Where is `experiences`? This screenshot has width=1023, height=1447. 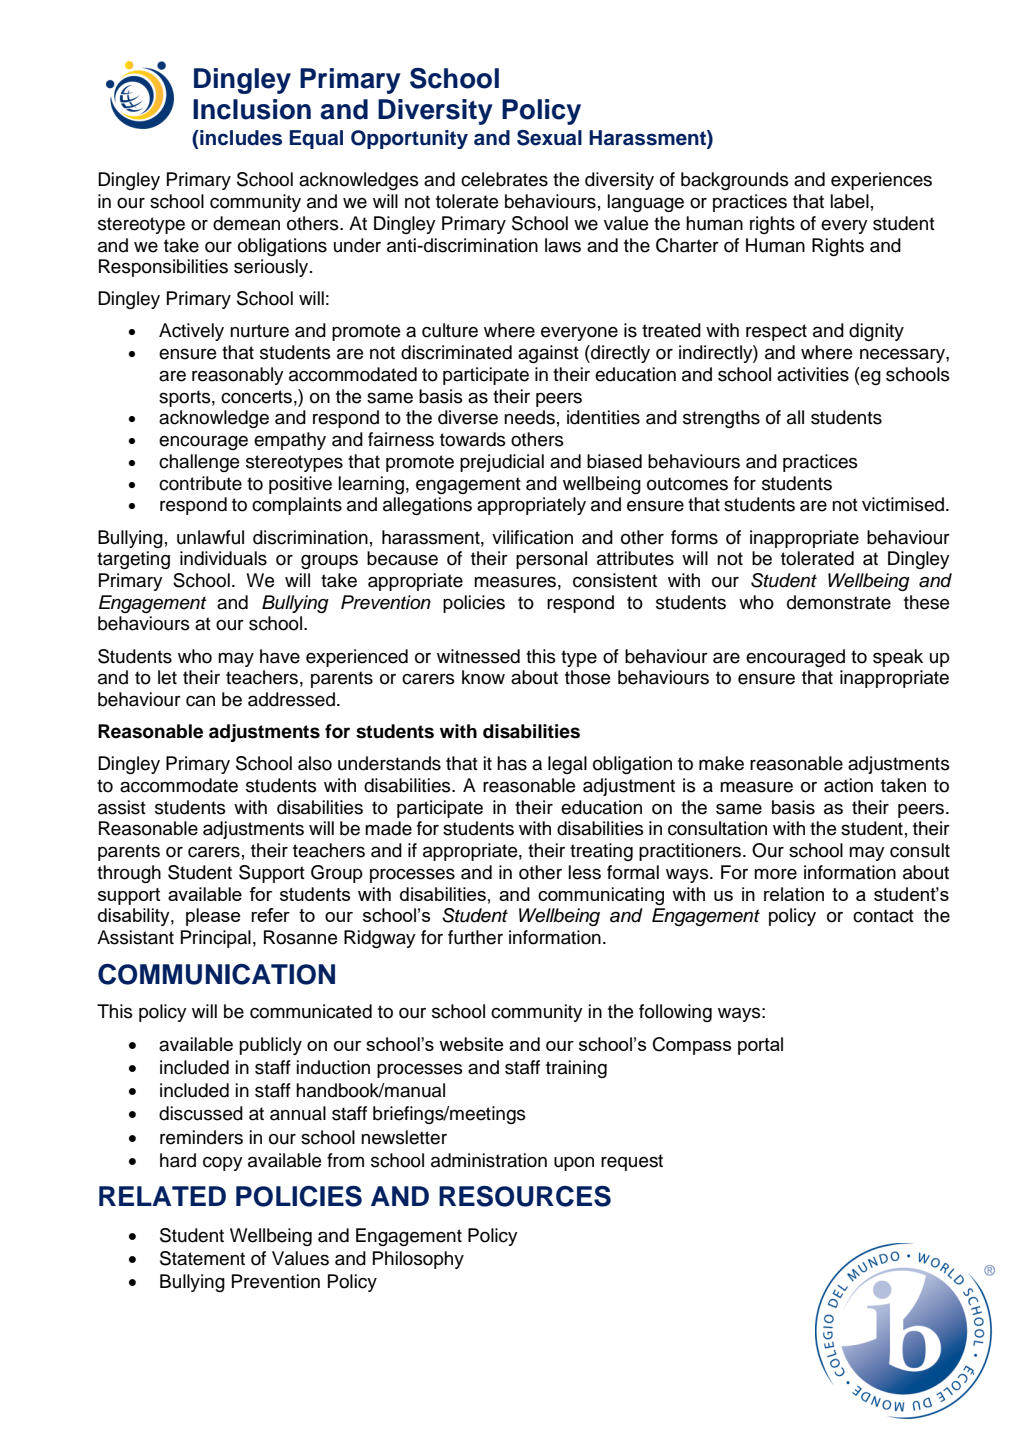 experiences is located at coordinates (881, 181).
